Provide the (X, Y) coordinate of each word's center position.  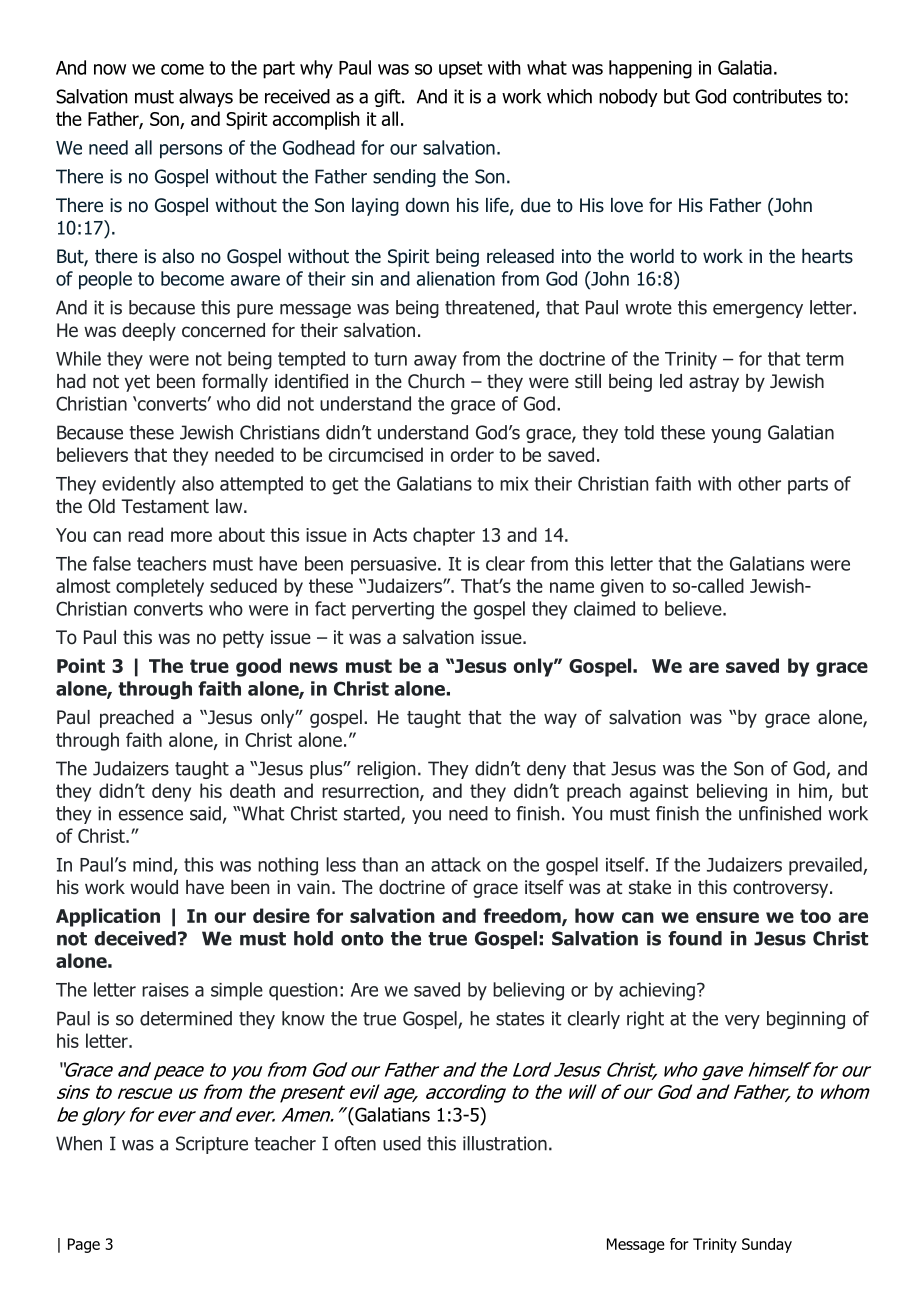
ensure (727, 917)
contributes (777, 96)
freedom (523, 917)
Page (84, 1245)
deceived (135, 938)
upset (461, 70)
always (206, 98)
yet (137, 383)
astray (714, 383)
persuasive (395, 566)
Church (436, 381)
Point (81, 665)
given (622, 588)
